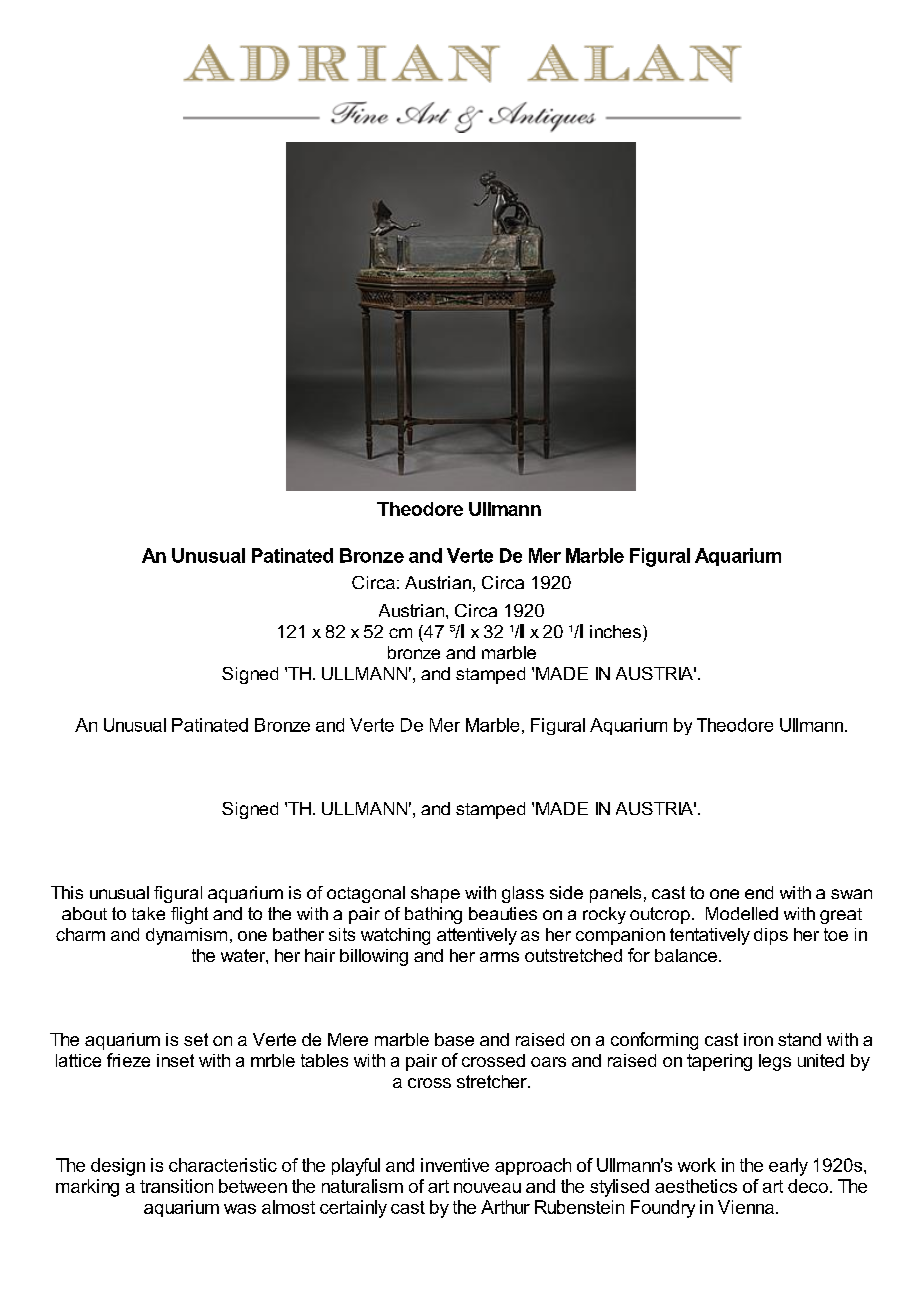 The image size is (924, 1308). Describe the element at coordinates (176, 1186) in the image. I see `transition` at that location.
